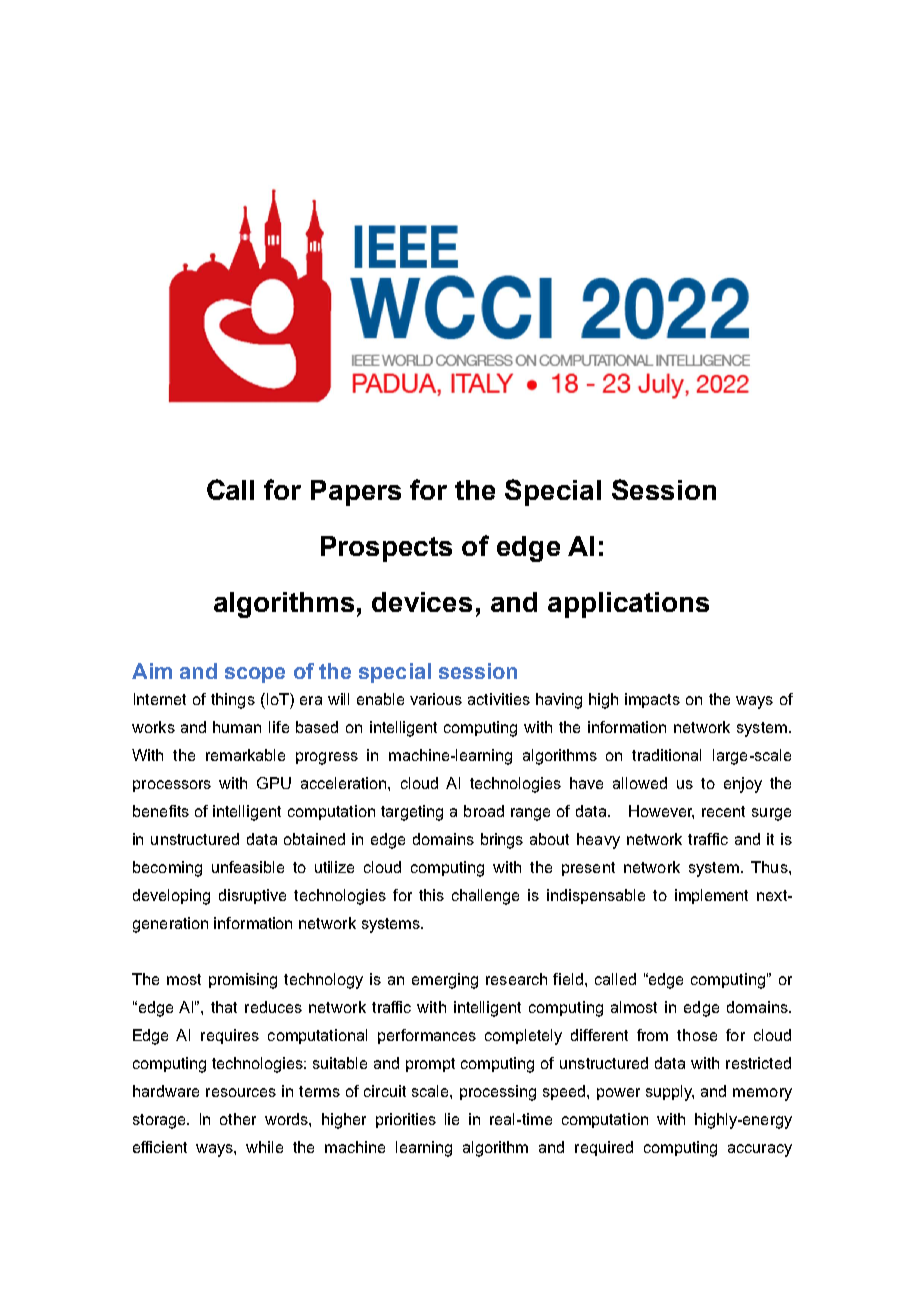 The image size is (924, 1308). What do you see at coordinates (356, 493) in the screenshot?
I see `Papers` at bounding box center [356, 493].
